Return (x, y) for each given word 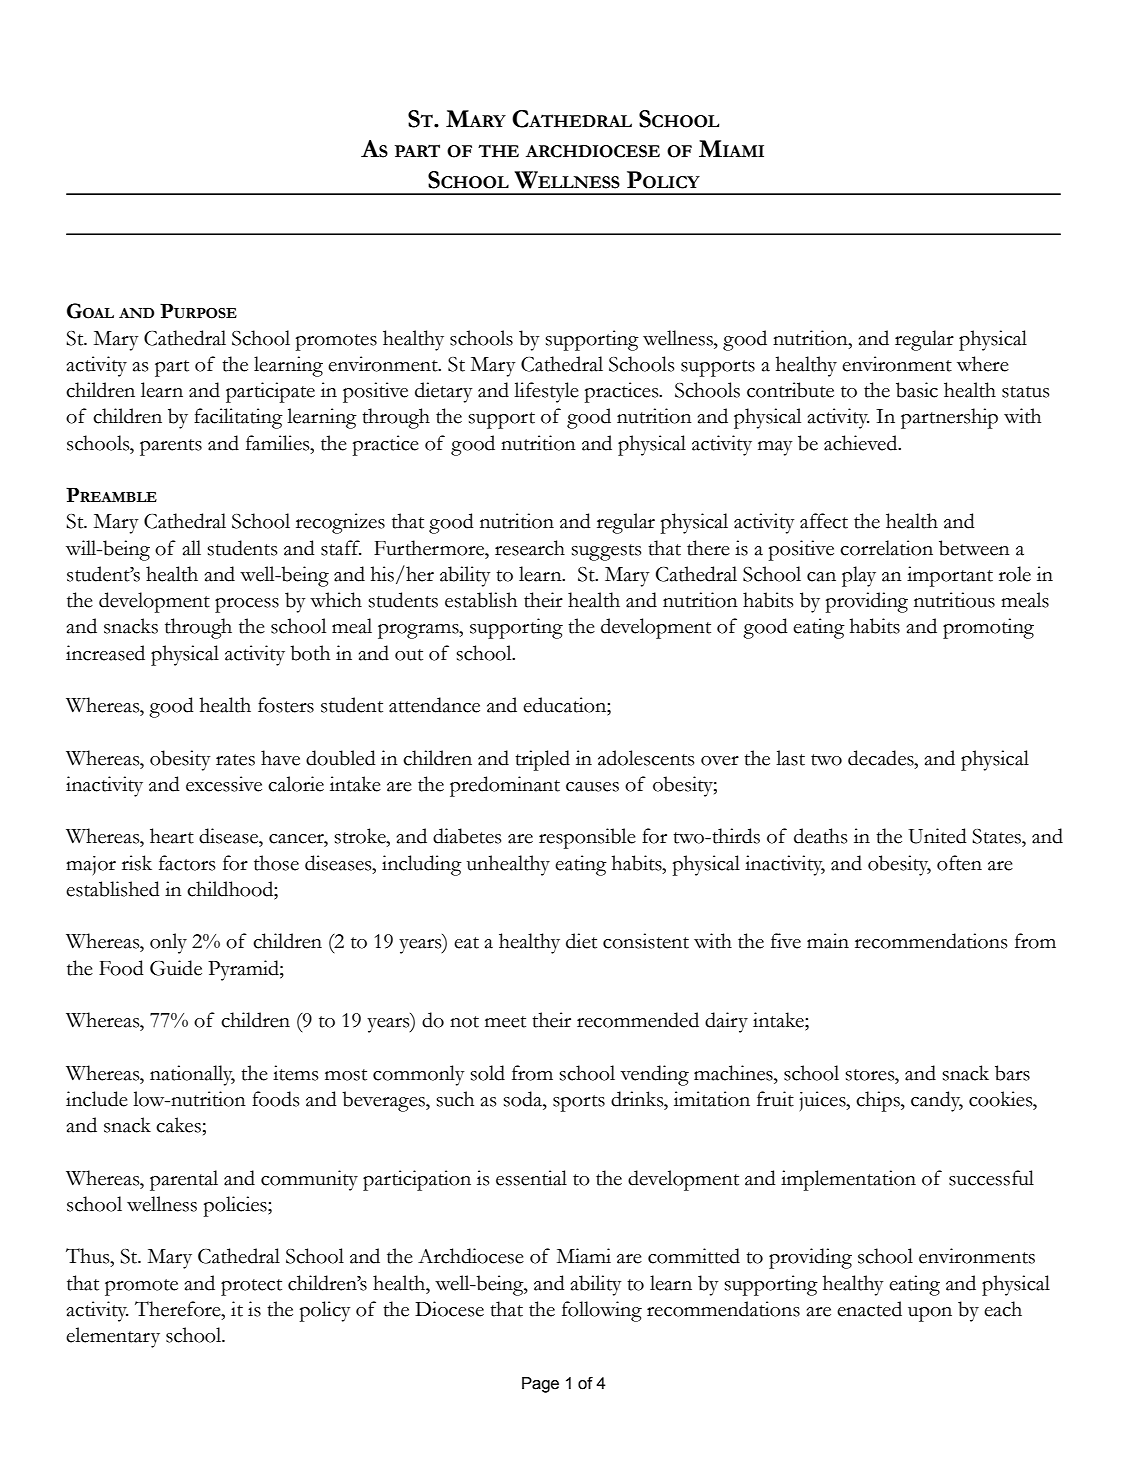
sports (579, 1103)
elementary (113, 1337)
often (959, 863)
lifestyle (546, 392)
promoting (988, 628)
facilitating (238, 418)
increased (105, 653)
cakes (178, 1125)
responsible (587, 838)
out (409, 655)
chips (879, 1101)
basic (917, 390)
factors (187, 863)
